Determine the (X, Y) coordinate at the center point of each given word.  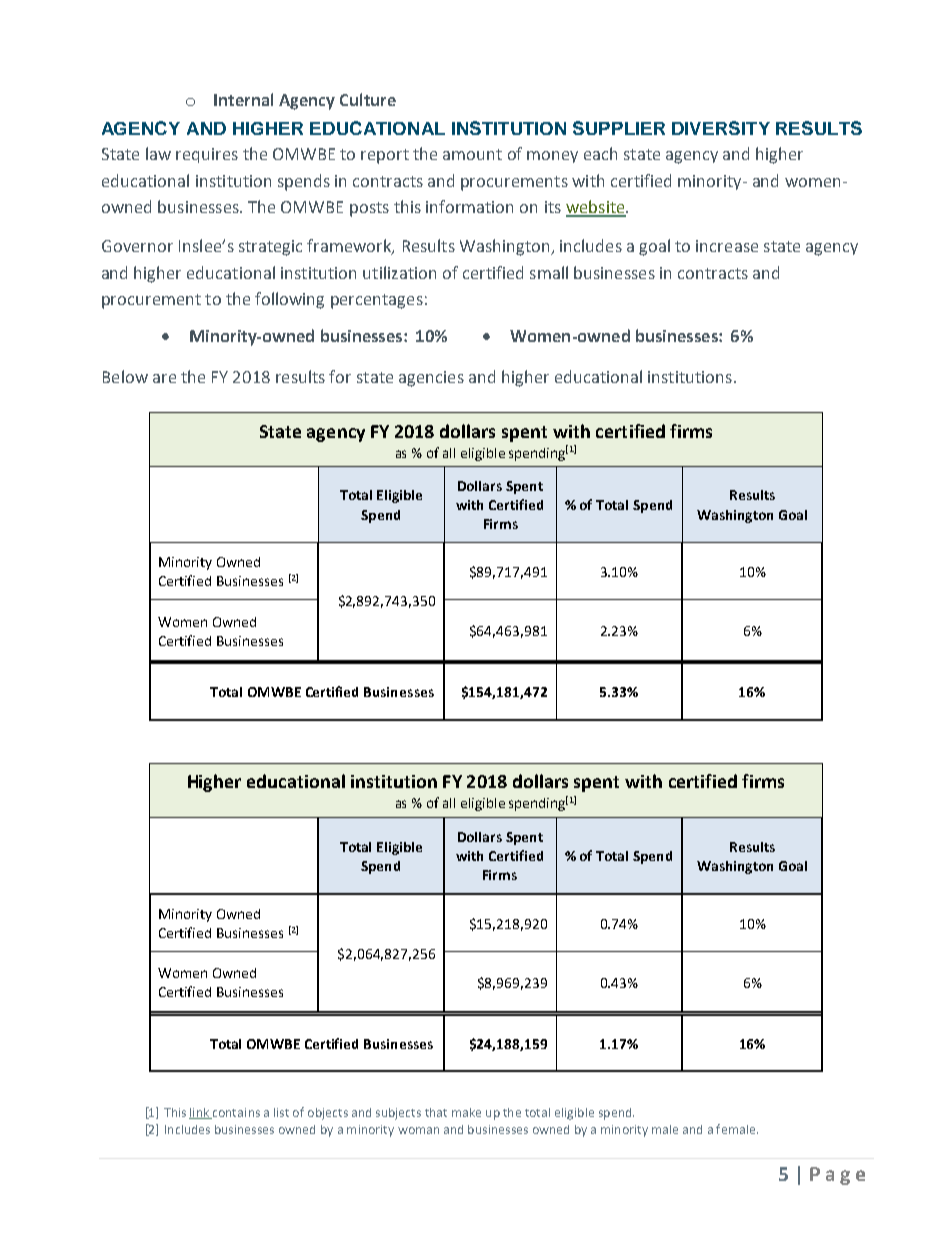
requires (207, 155)
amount (472, 154)
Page (837, 1176)
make (466, 1112)
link (200, 1113)
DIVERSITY (721, 128)
